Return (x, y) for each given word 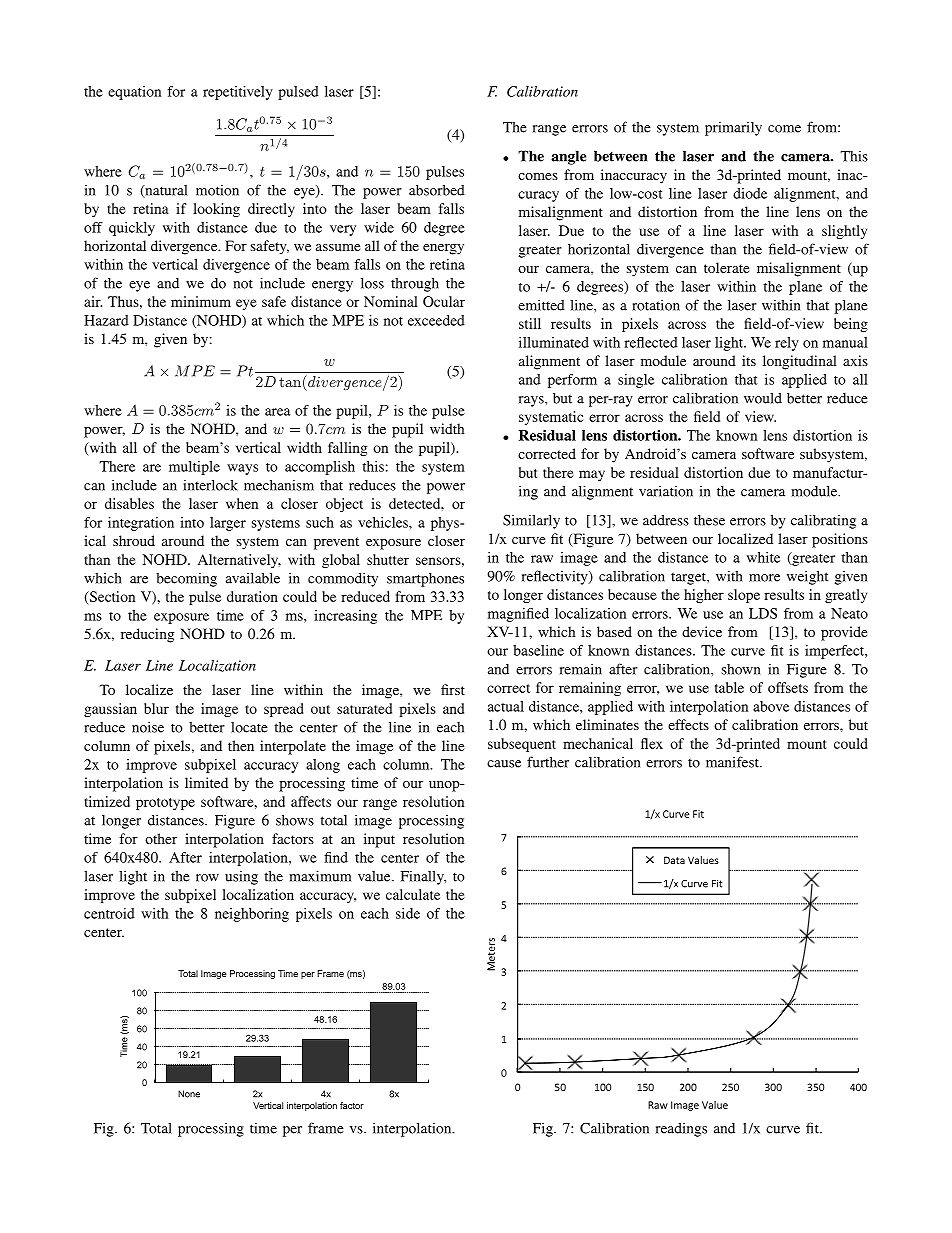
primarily (733, 128)
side (408, 913)
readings (681, 1130)
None (189, 1094)
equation (134, 93)
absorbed (437, 190)
